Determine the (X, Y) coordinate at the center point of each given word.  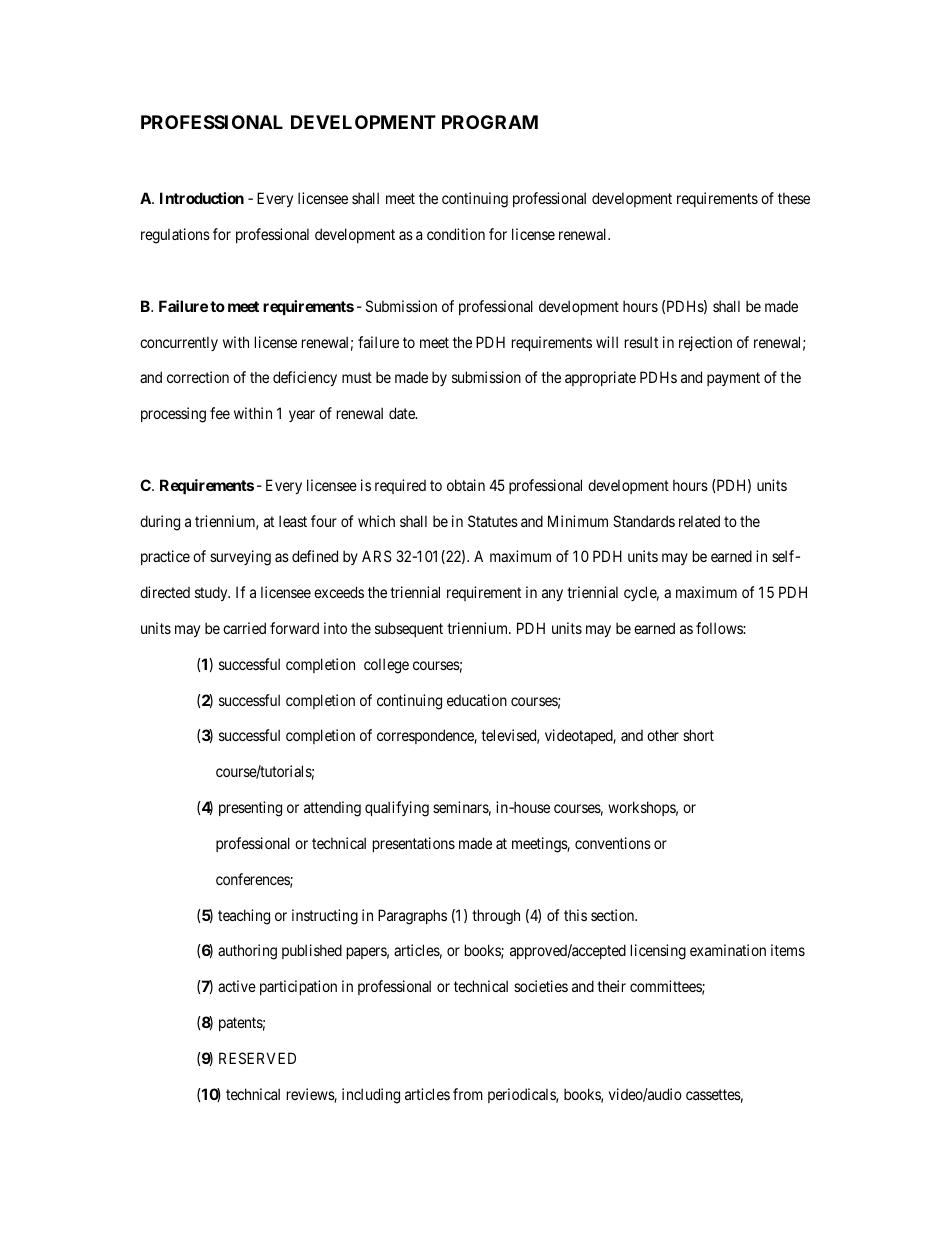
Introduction (202, 198)
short (698, 735)
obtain (466, 485)
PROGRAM (490, 122)
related (699, 521)
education (477, 700)
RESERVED (257, 1058)
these (794, 198)
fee (220, 413)
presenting (250, 809)
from (468, 1094)
